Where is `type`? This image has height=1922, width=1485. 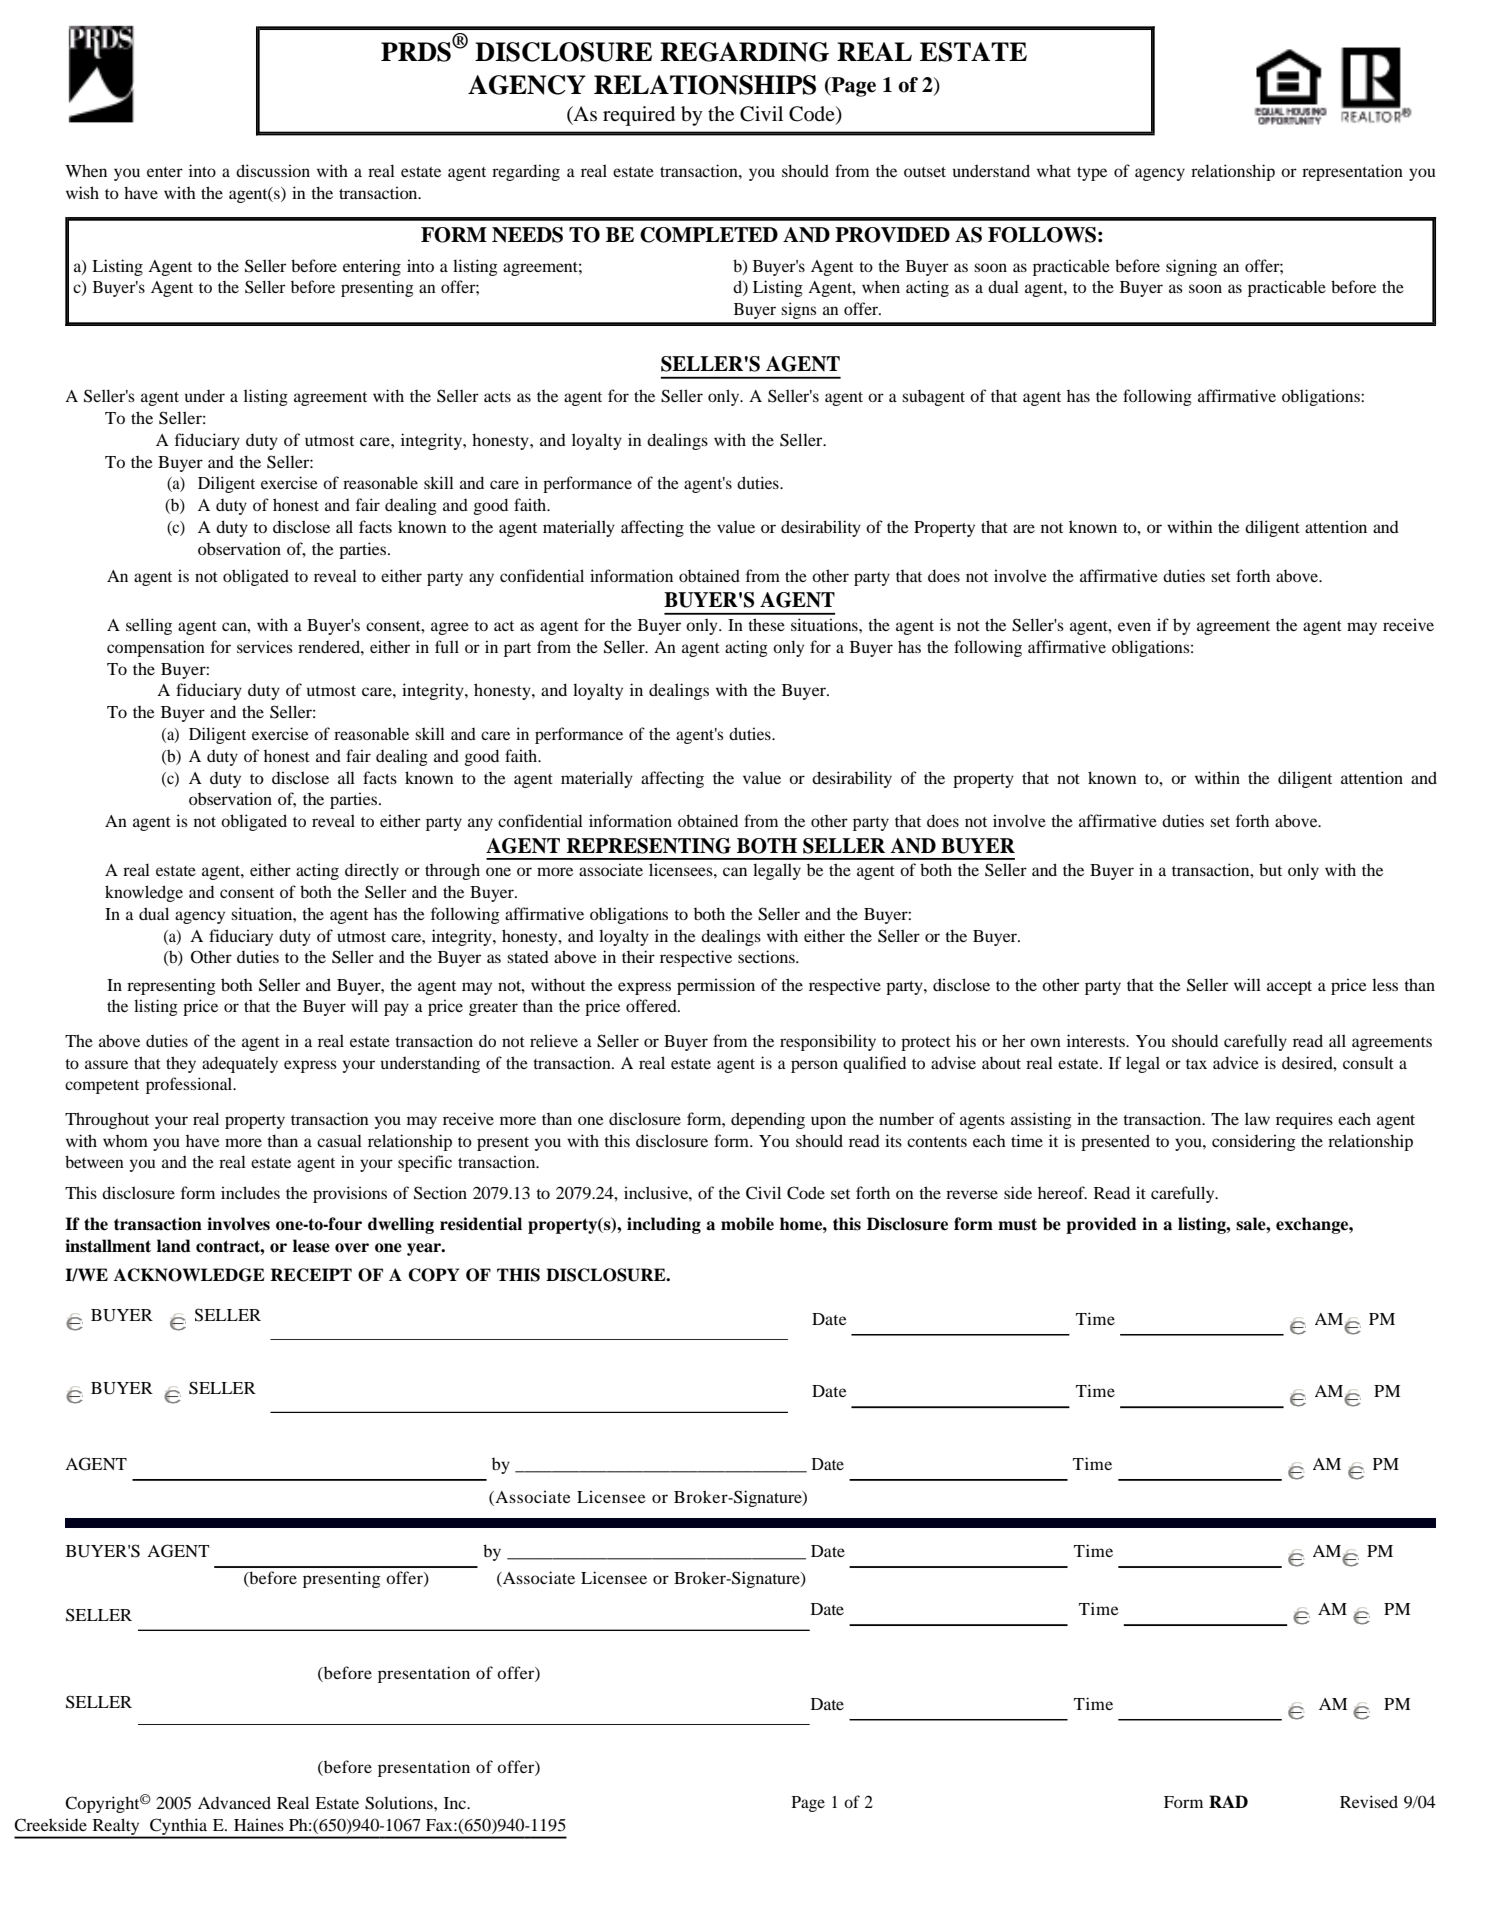
type is located at coordinates (1092, 174).
